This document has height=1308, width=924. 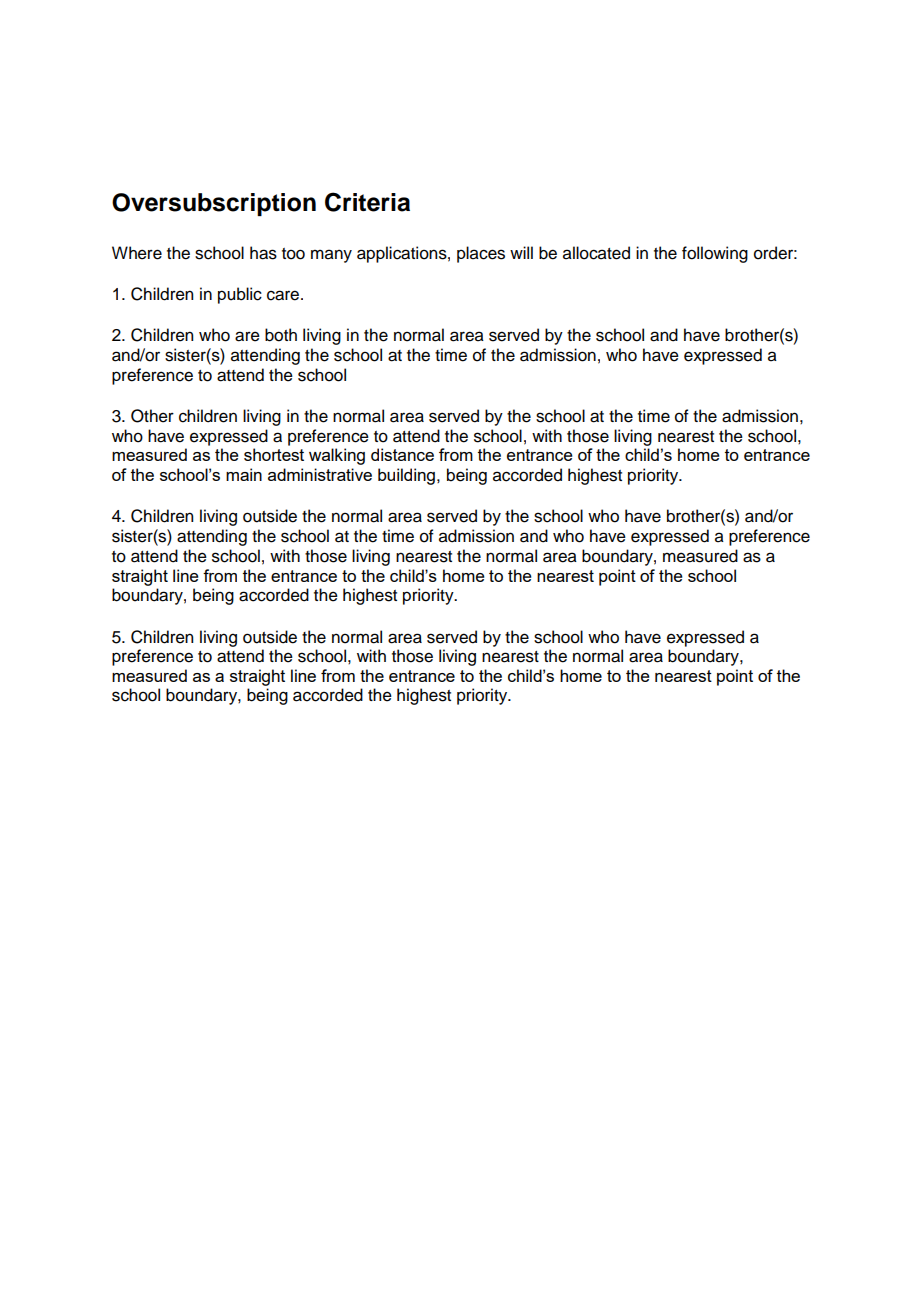 What do you see at coordinates (402, 454) in the document?
I see `distance` at bounding box center [402, 454].
